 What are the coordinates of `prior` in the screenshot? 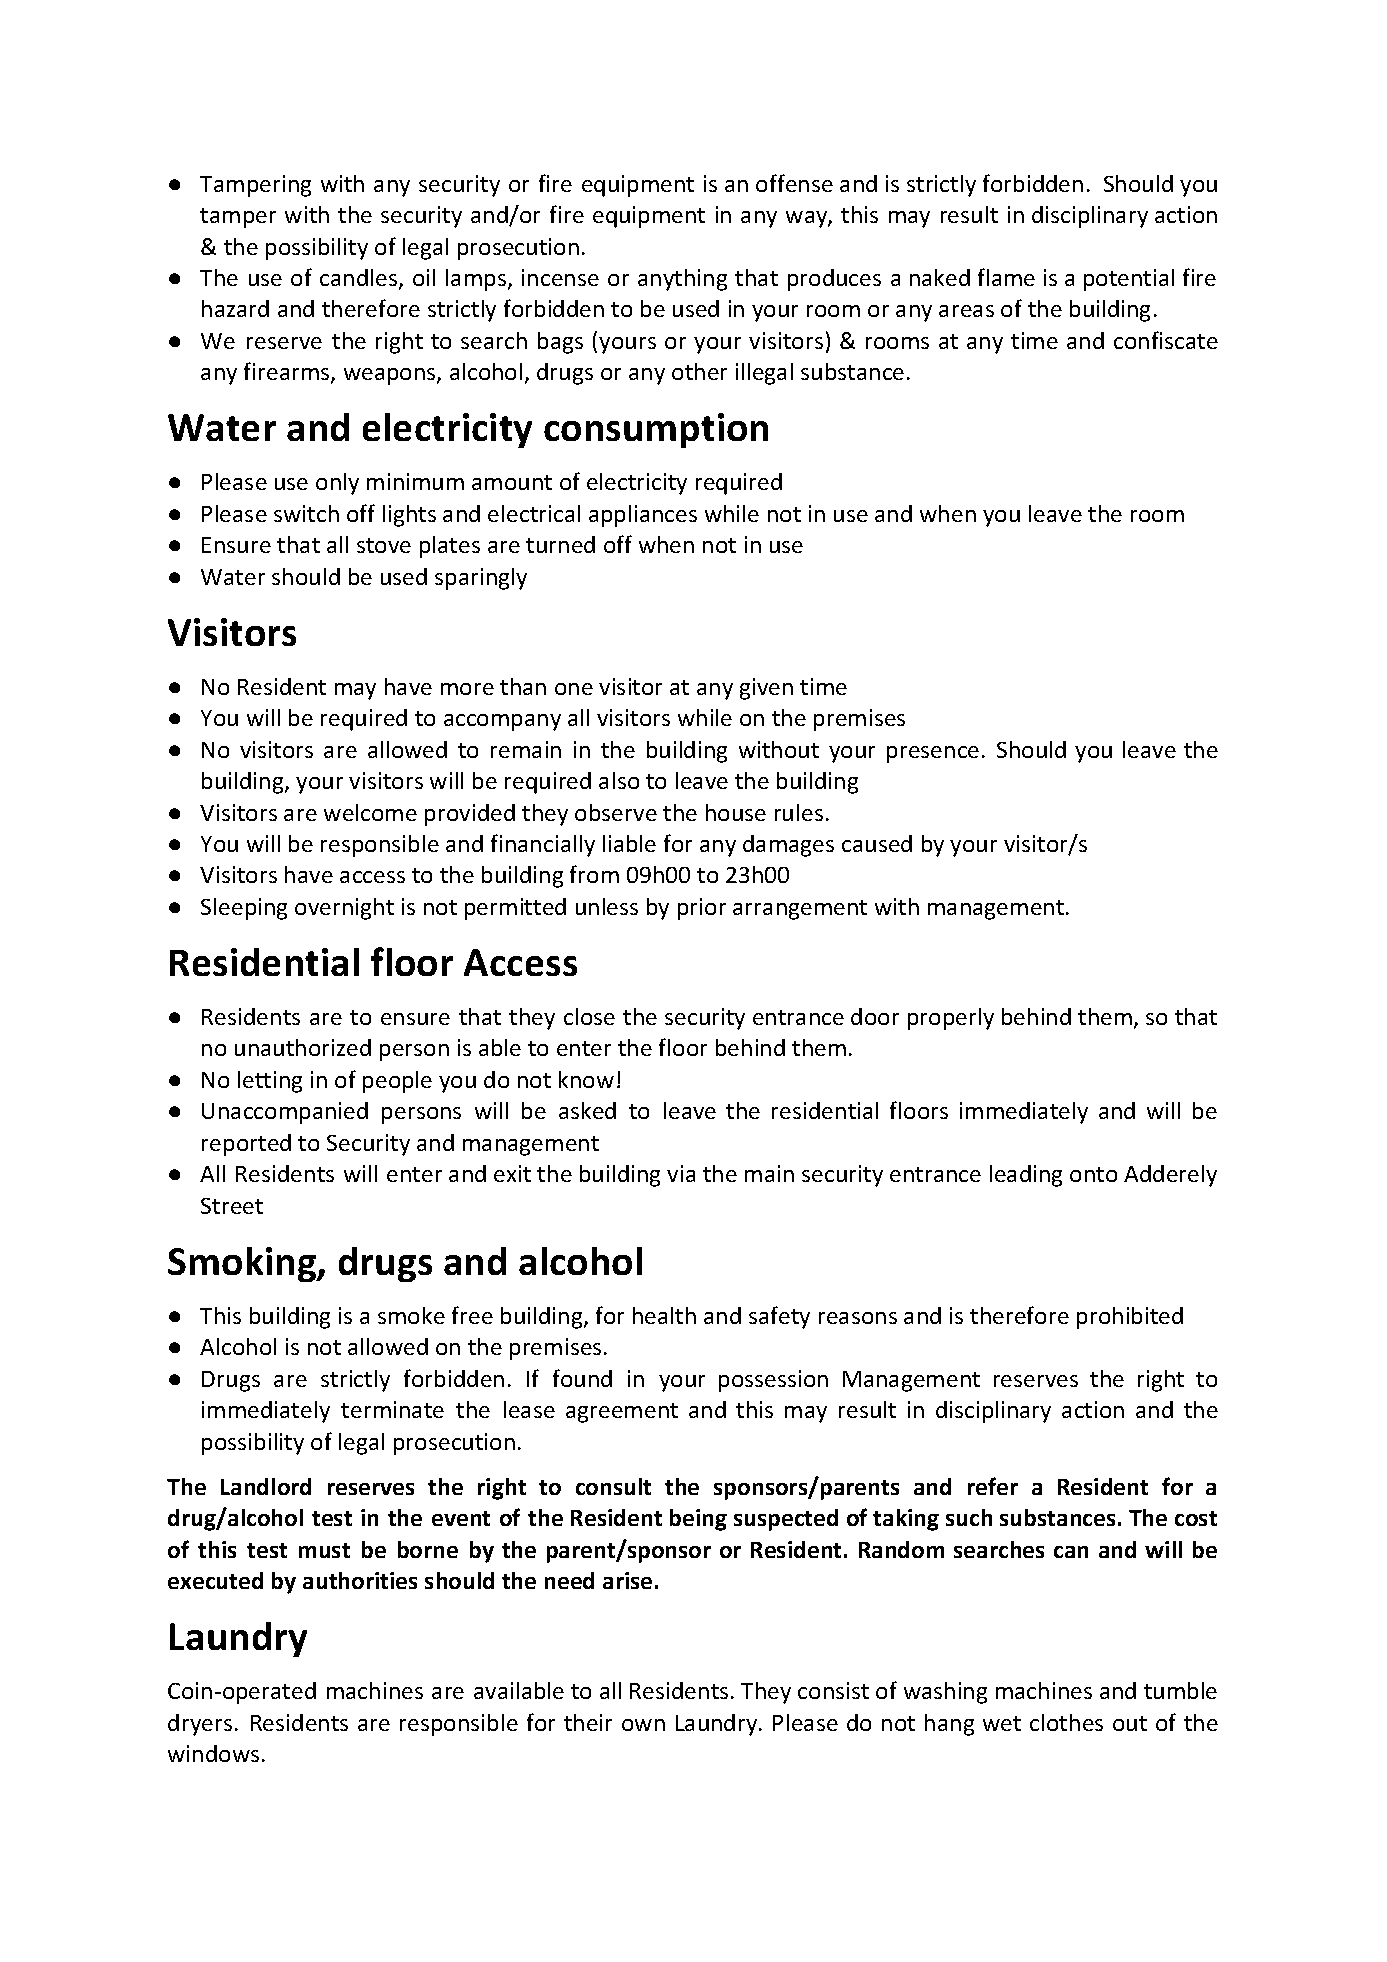 It's located at (702, 909).
